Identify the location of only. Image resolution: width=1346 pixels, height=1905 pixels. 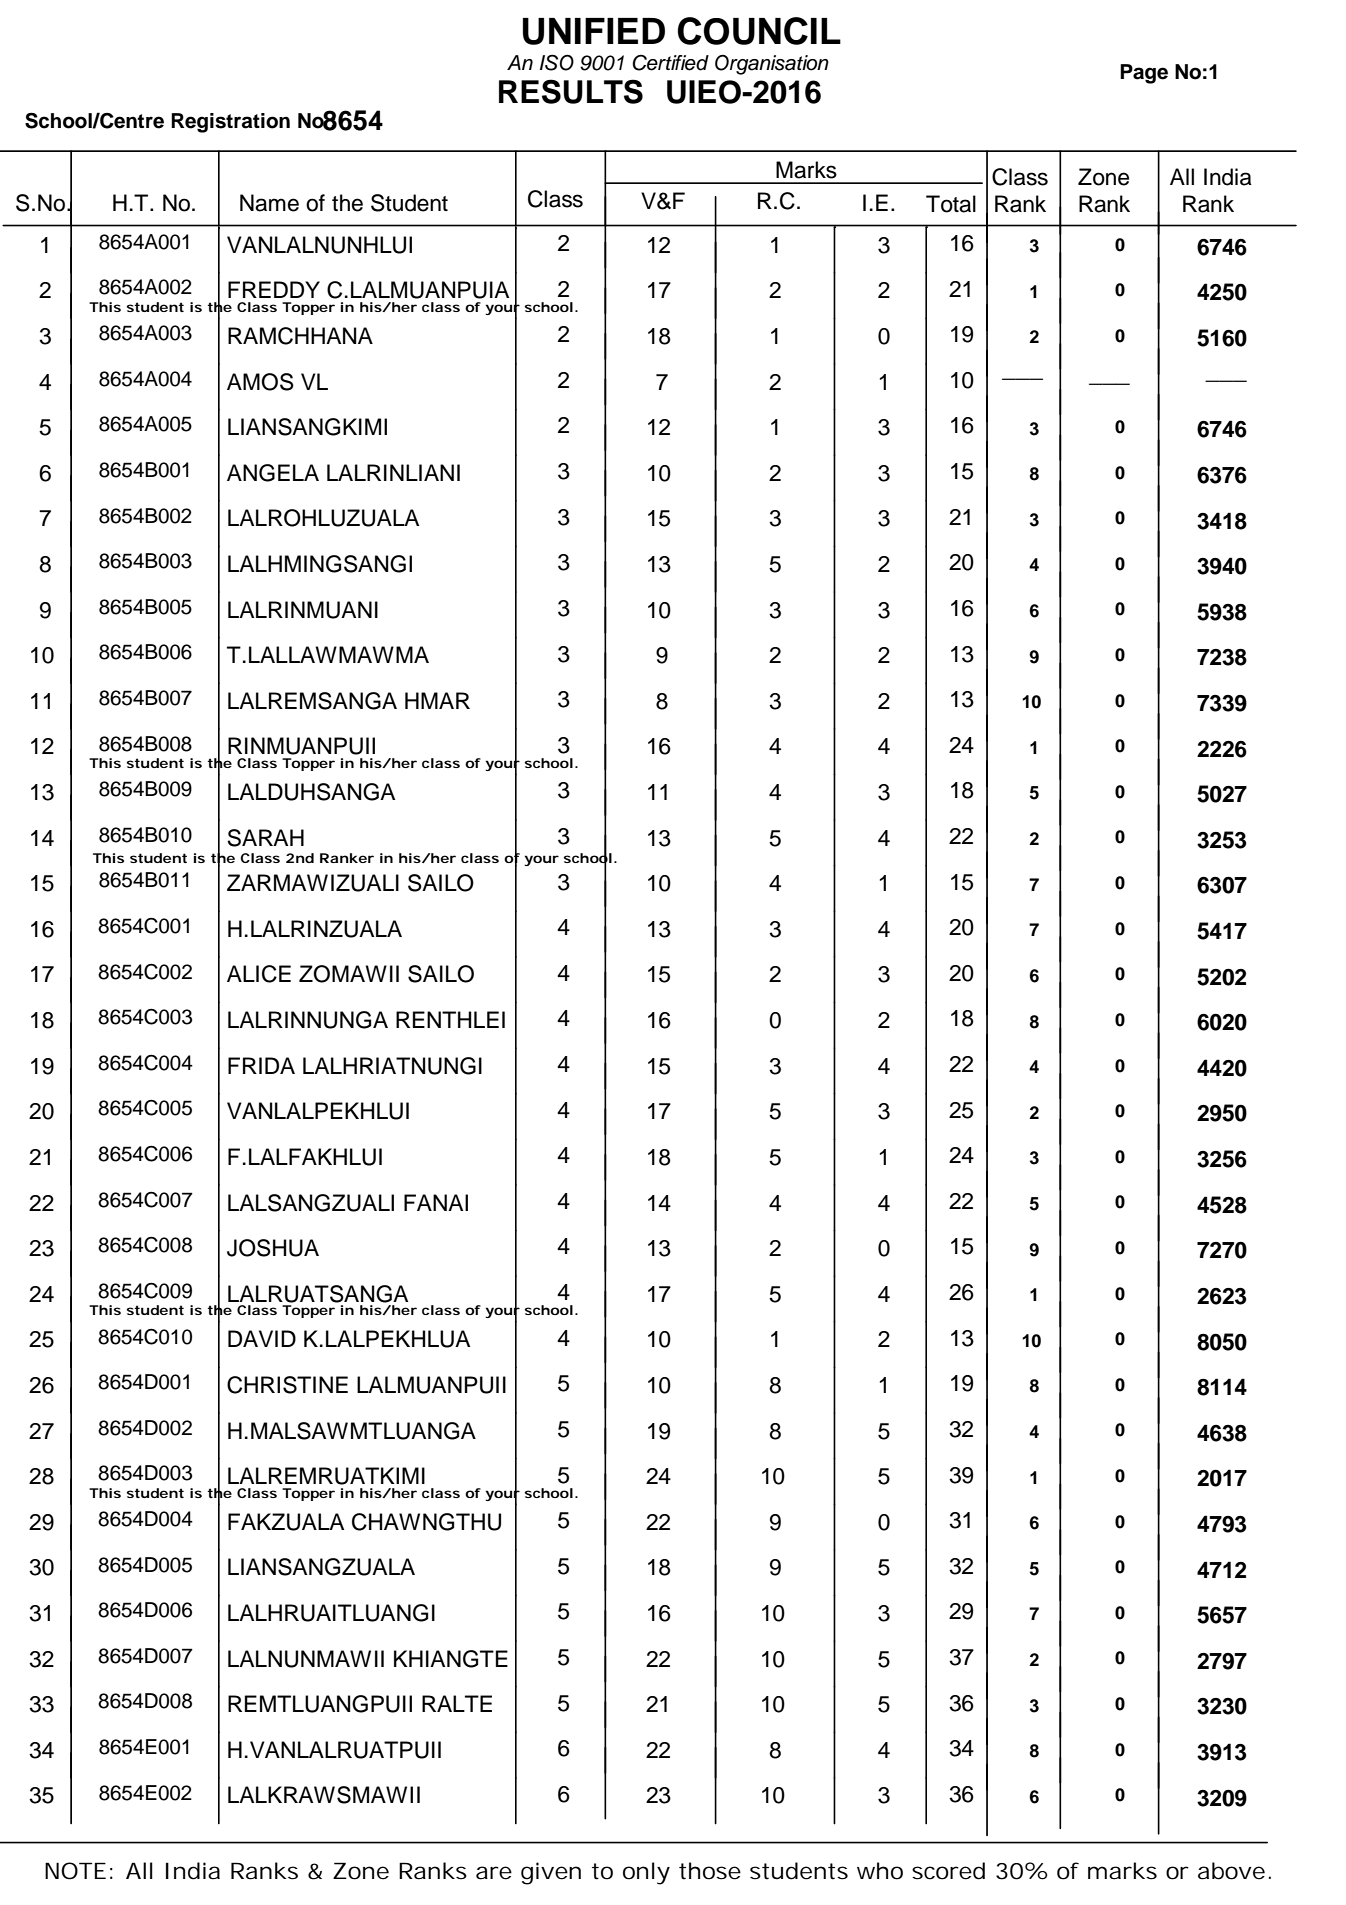
(646, 1873).
